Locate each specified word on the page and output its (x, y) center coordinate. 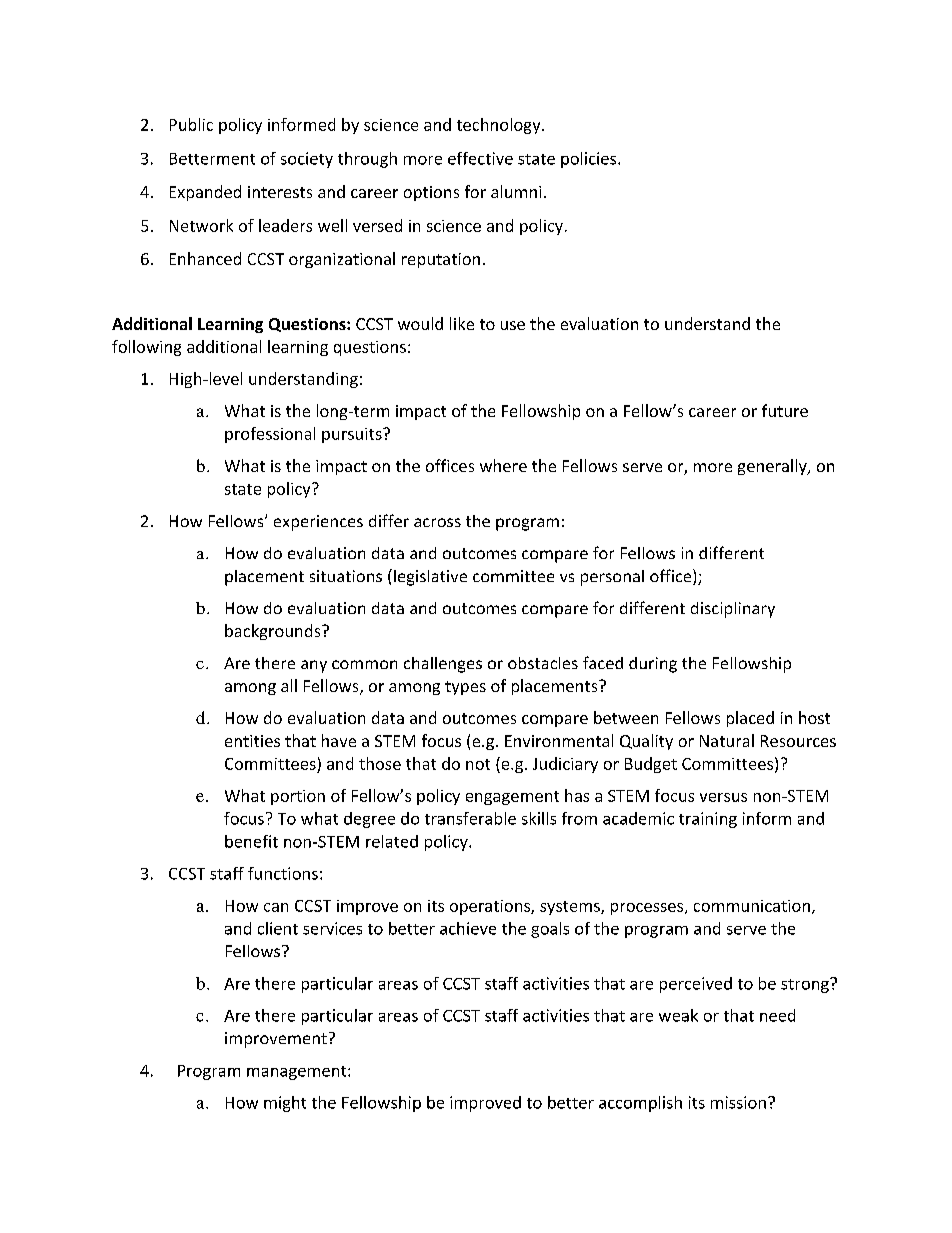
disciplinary (733, 610)
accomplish (640, 1104)
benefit (251, 841)
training (708, 820)
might (285, 1104)
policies (590, 160)
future (785, 410)
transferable (470, 818)
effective (480, 158)
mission (738, 1102)
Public (191, 124)
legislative (430, 578)
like (462, 323)
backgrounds (274, 632)
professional (270, 435)
